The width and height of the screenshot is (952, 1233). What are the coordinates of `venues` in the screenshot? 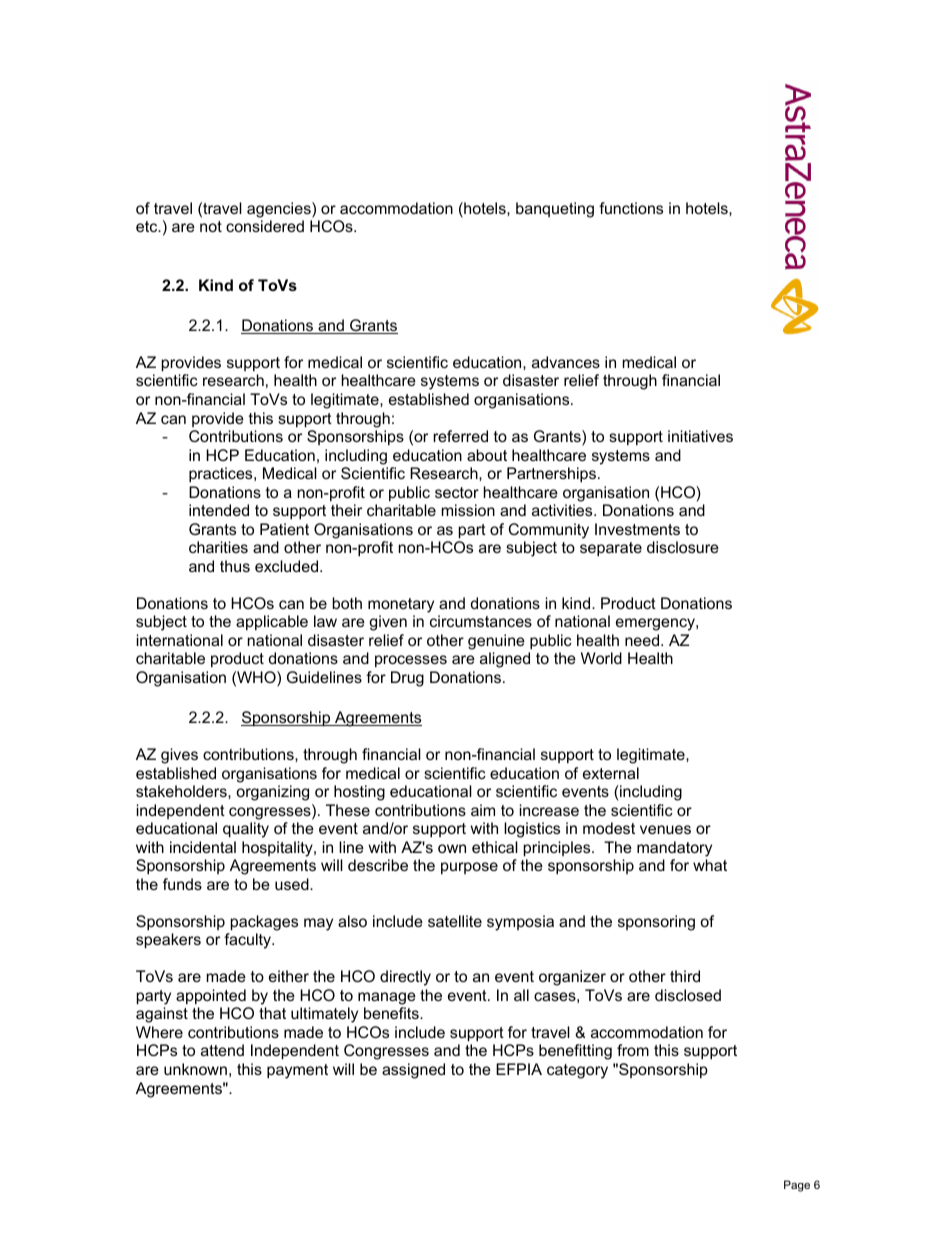 It's located at (665, 829).
